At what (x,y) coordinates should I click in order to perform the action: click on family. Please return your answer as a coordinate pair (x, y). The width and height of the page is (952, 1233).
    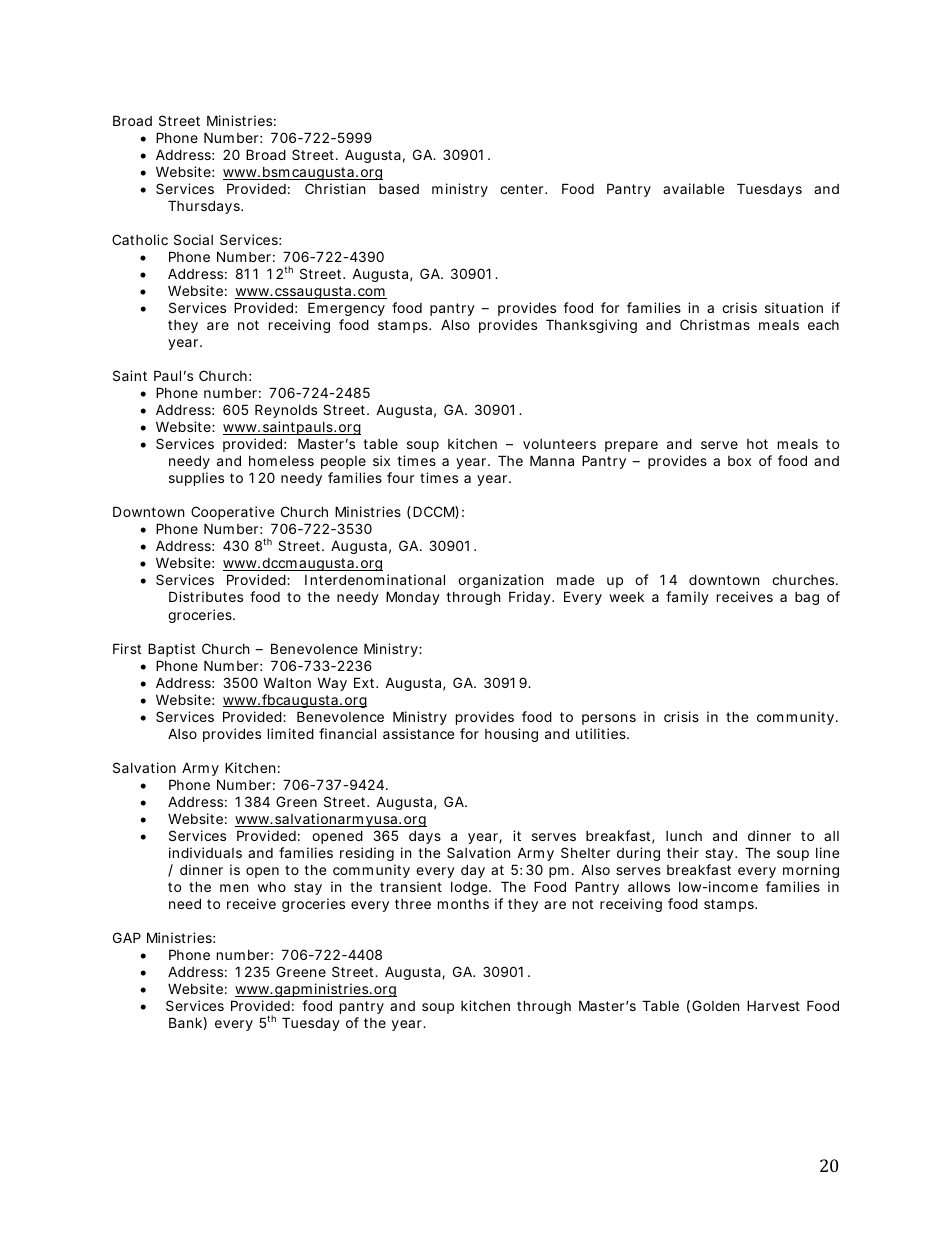
    Looking at the image, I should click on (687, 598).
